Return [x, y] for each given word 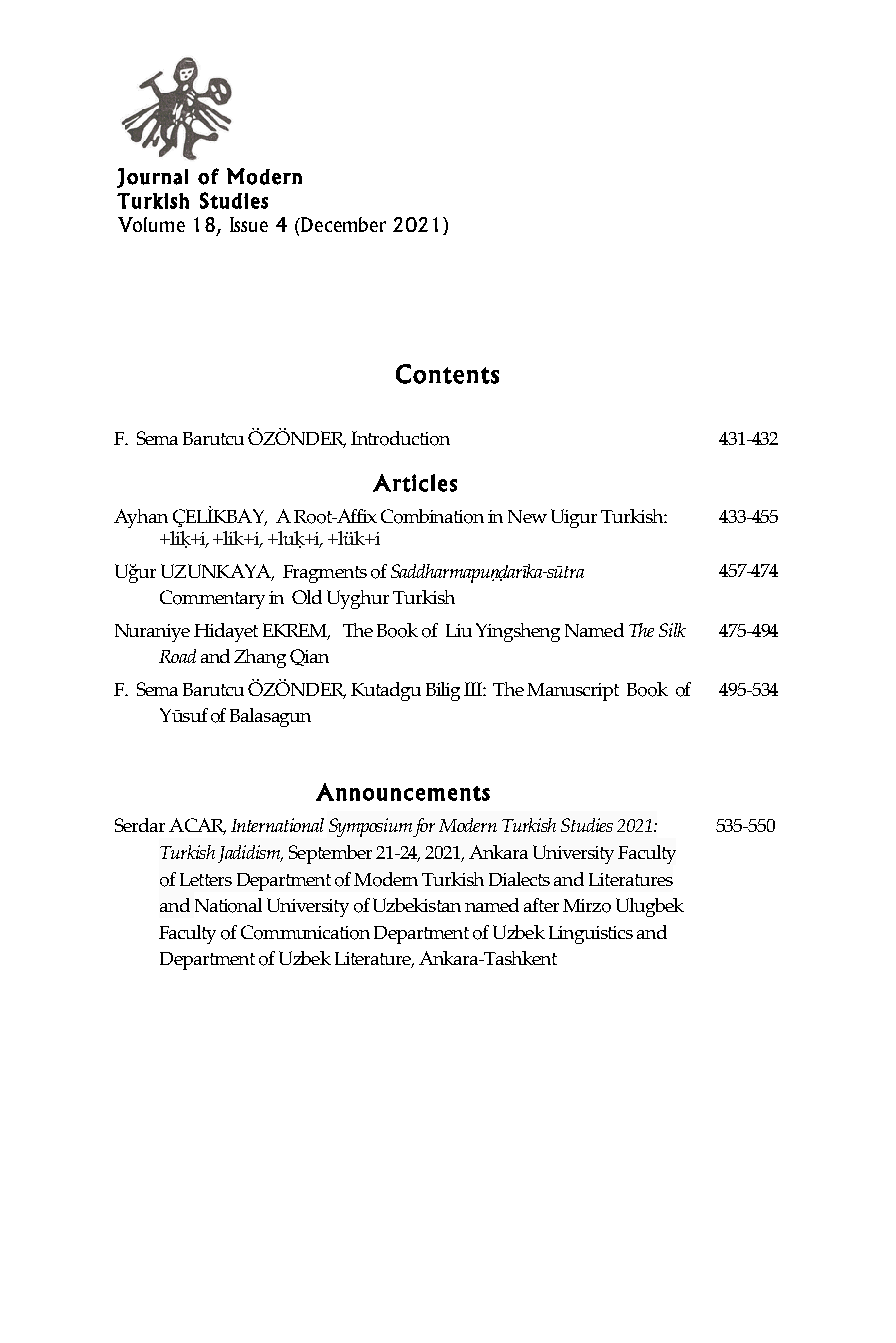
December [342, 224]
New [527, 516]
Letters [206, 879]
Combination [432, 516]
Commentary [212, 599]
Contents [447, 374]
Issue [249, 224]
